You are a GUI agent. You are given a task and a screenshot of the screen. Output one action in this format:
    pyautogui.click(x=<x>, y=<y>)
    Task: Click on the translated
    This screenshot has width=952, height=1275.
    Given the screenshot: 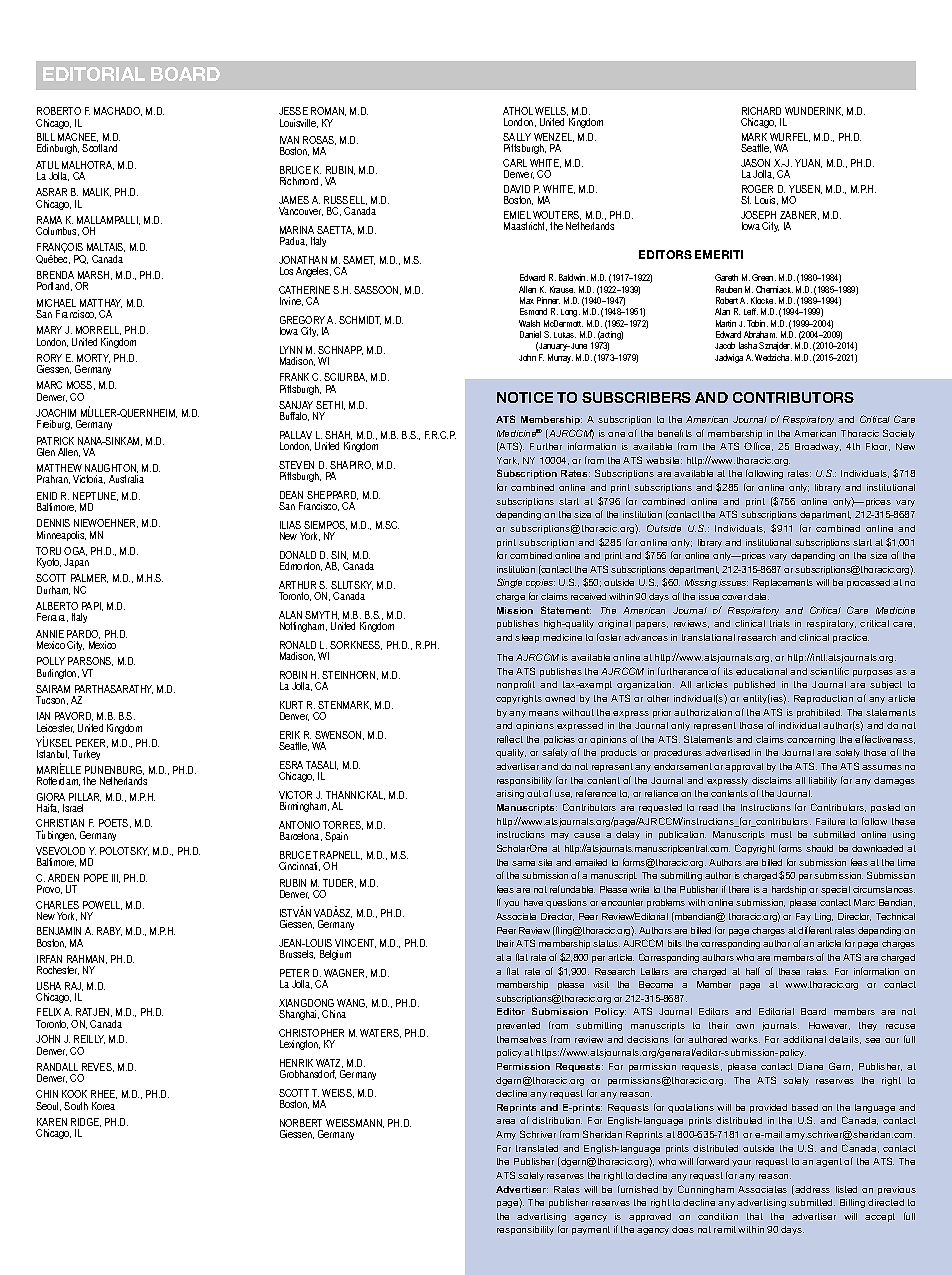 What is the action you would take?
    pyautogui.click(x=537, y=1148)
